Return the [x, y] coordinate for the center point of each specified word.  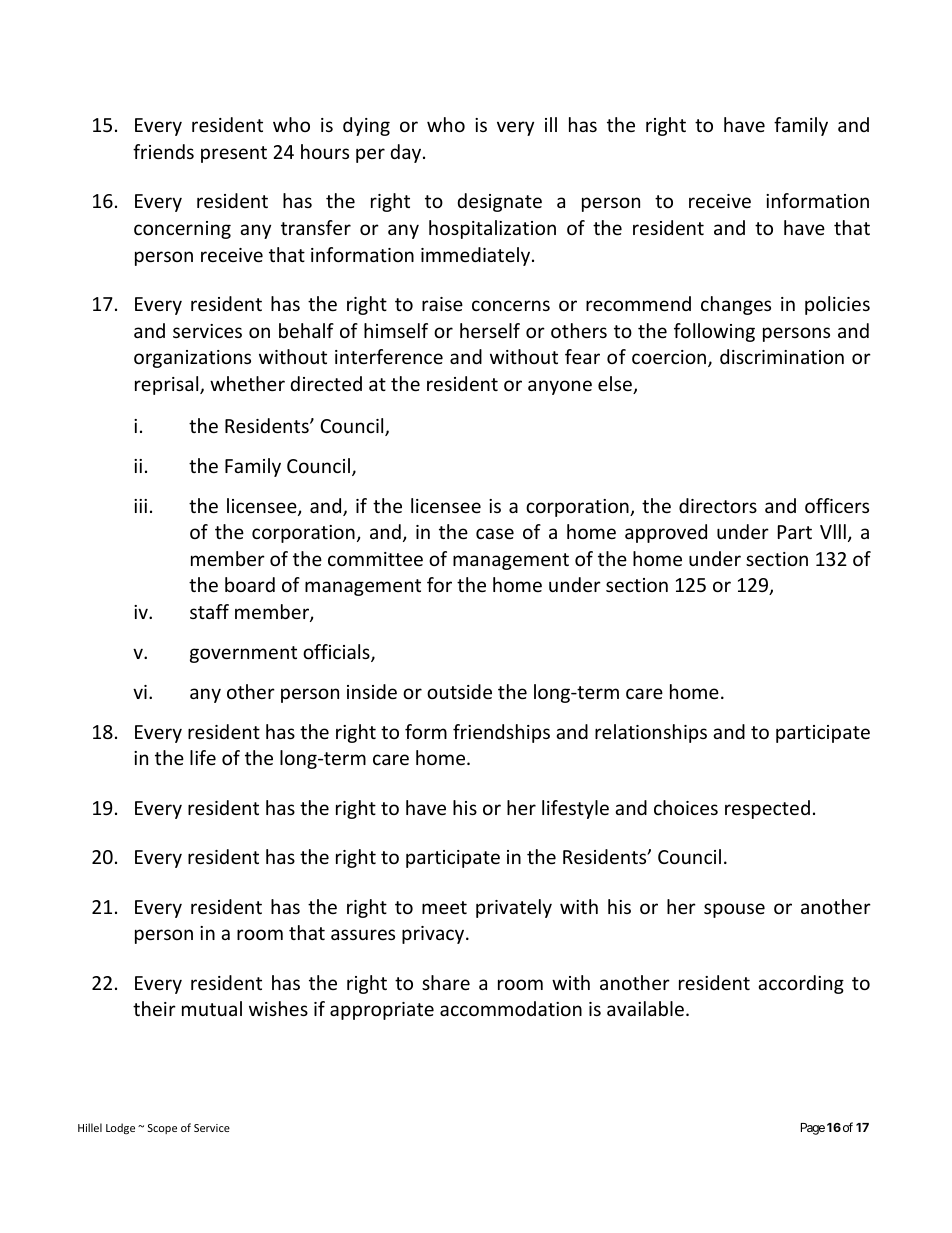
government [243, 654]
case [495, 533]
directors [718, 505]
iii [140, 506]
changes [736, 305]
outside [459, 691]
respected [767, 809]
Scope [162, 1129]
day [407, 153]
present [234, 154]
